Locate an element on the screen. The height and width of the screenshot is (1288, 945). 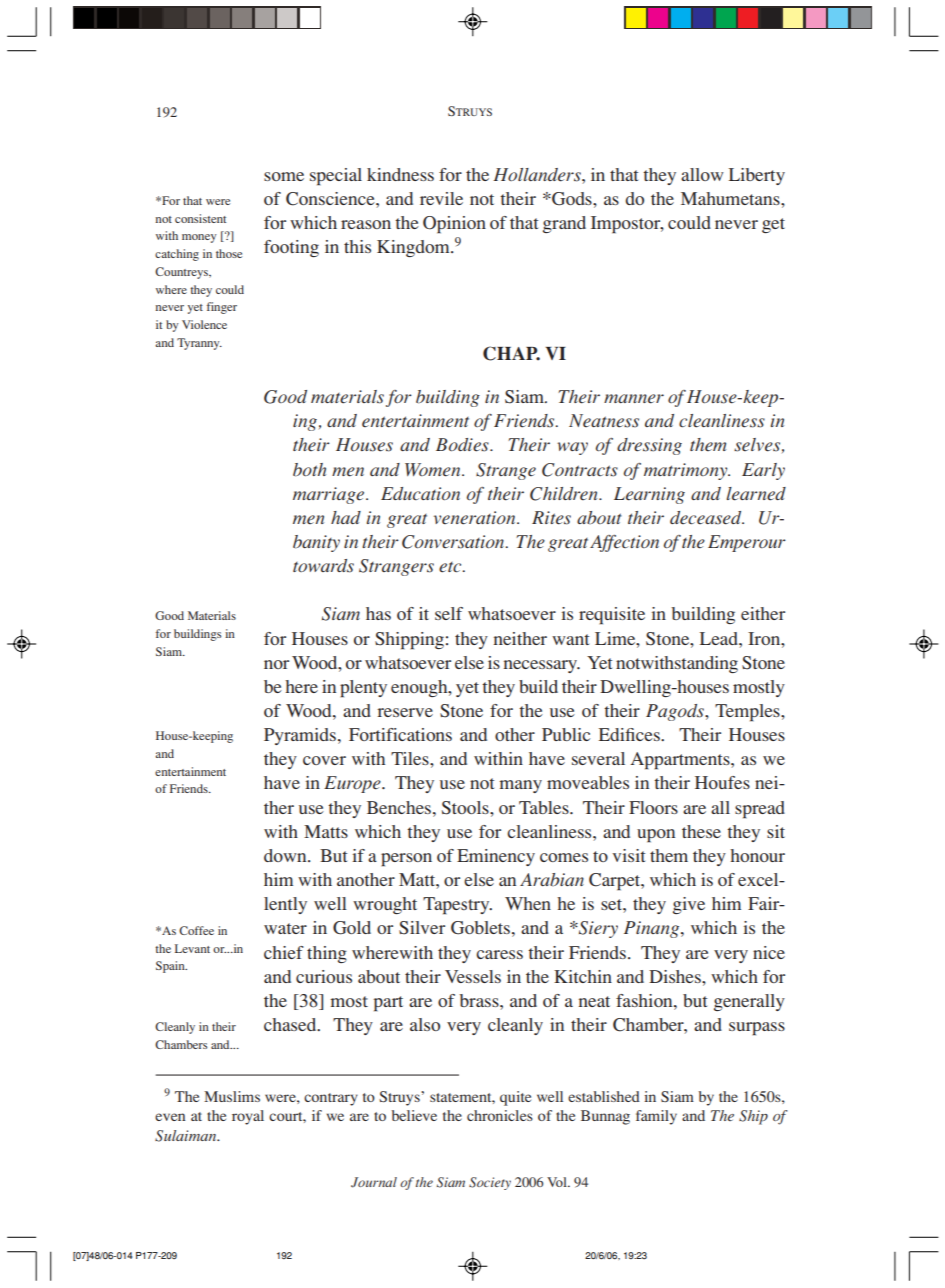
necessary is located at coordinates (542, 666).
